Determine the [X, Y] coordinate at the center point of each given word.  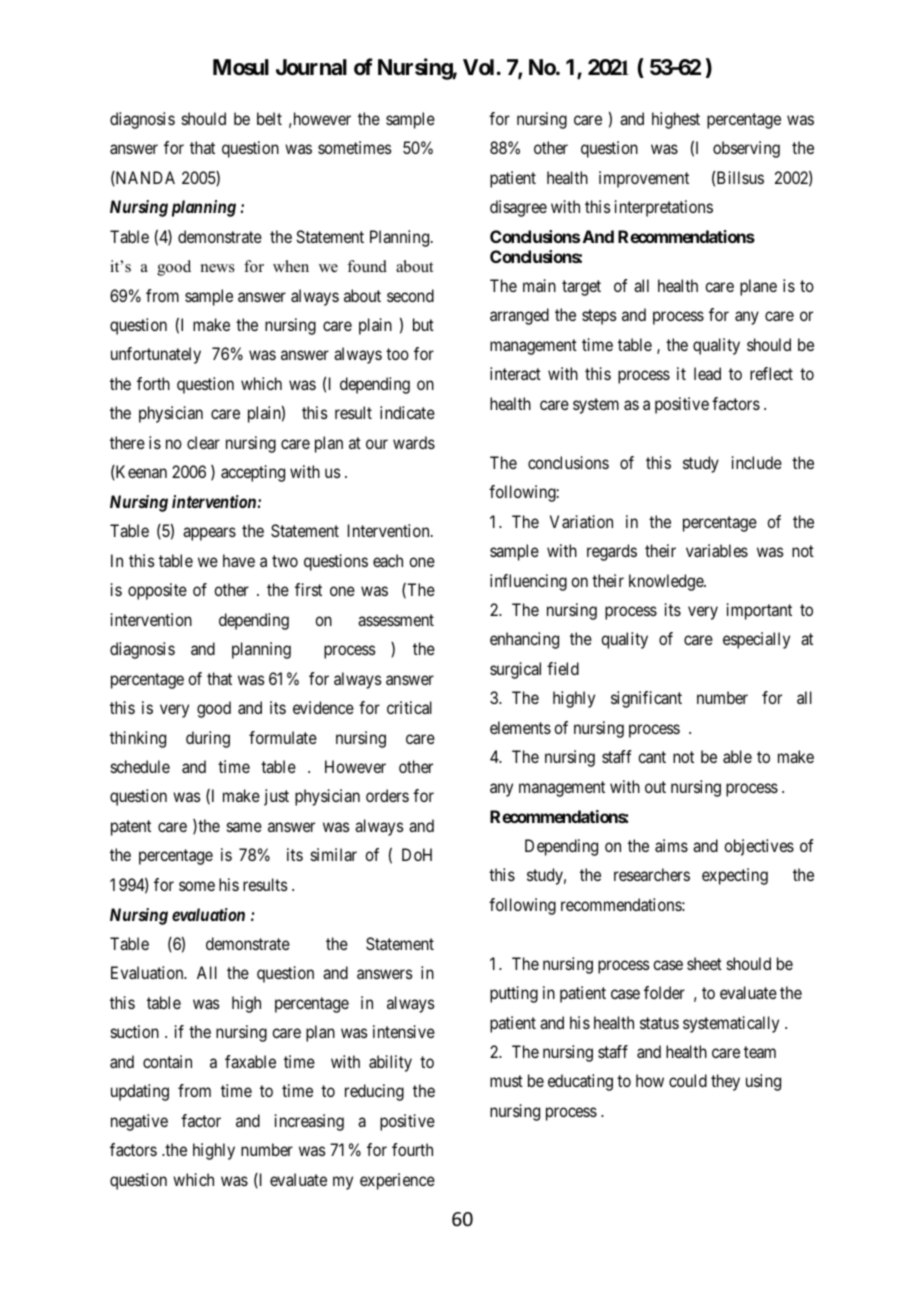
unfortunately [156, 355]
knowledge [667, 582]
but [423, 324]
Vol [478, 67]
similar [334, 854]
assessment [396, 620]
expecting [735, 876]
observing [746, 149]
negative [139, 1122]
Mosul [241, 67]
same [244, 827]
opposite [157, 591]
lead [707, 373]
